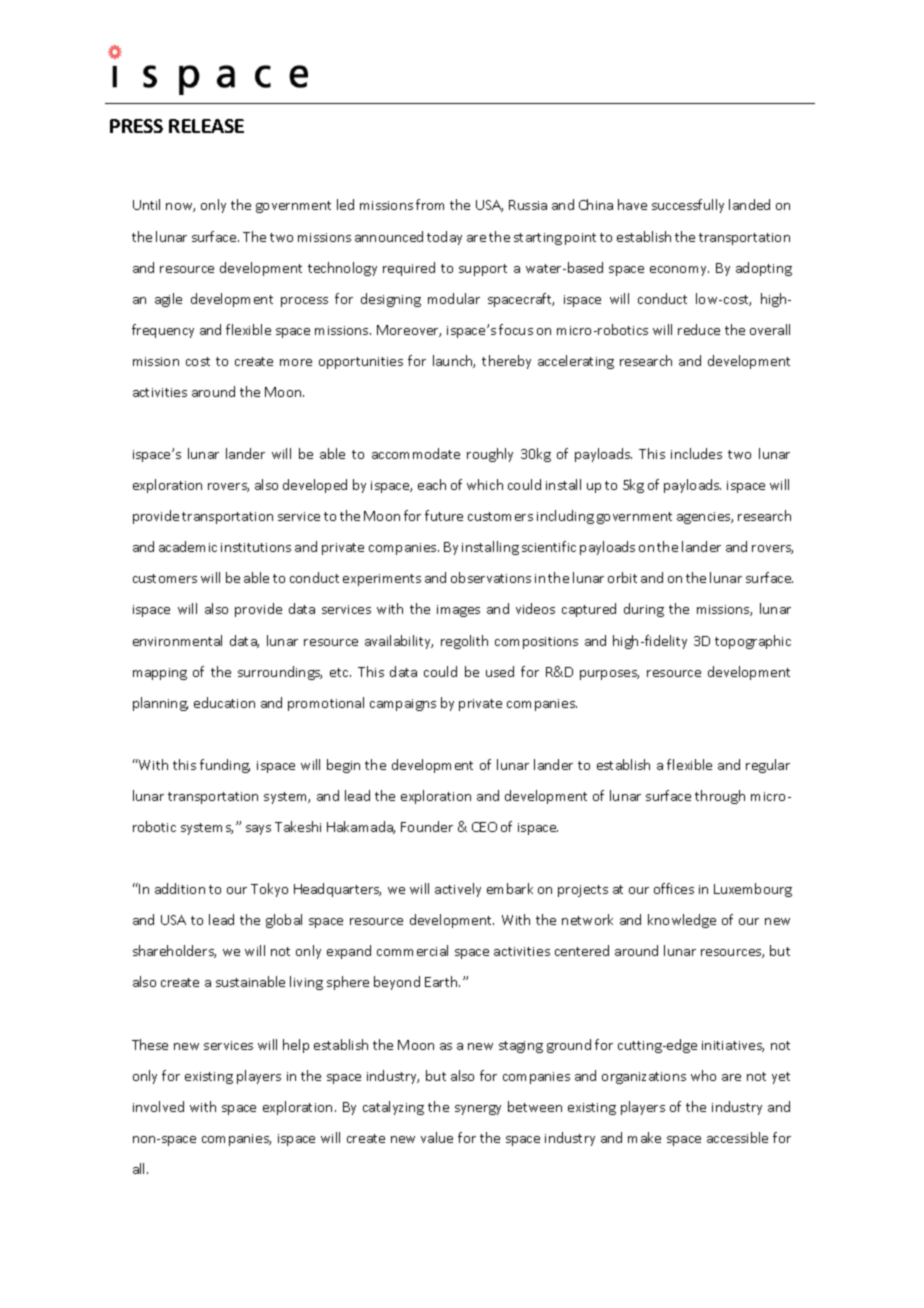  I want to click on actively, so click(458, 890).
